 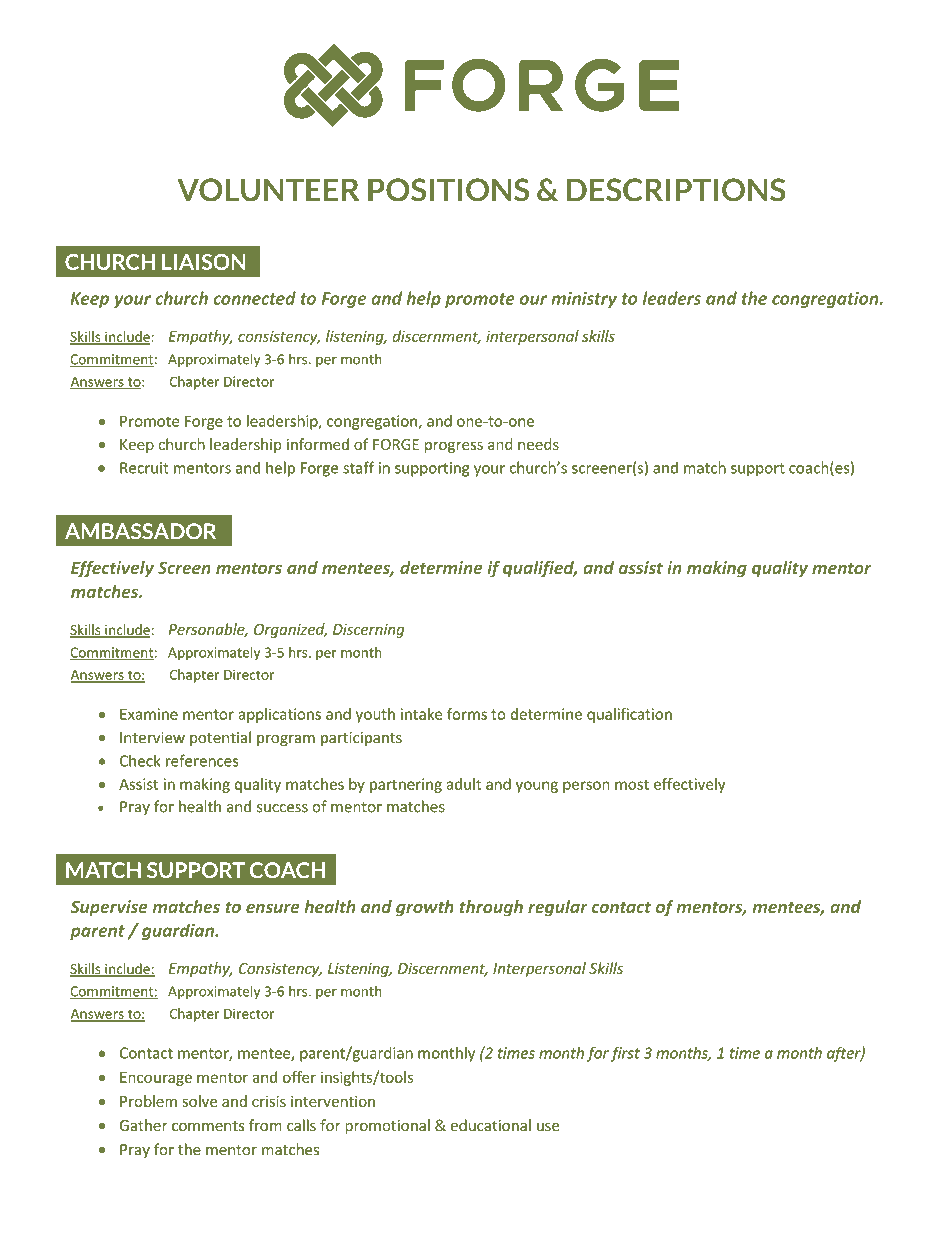 What do you see at coordinates (199, 1101) in the image?
I see `solve` at bounding box center [199, 1101].
